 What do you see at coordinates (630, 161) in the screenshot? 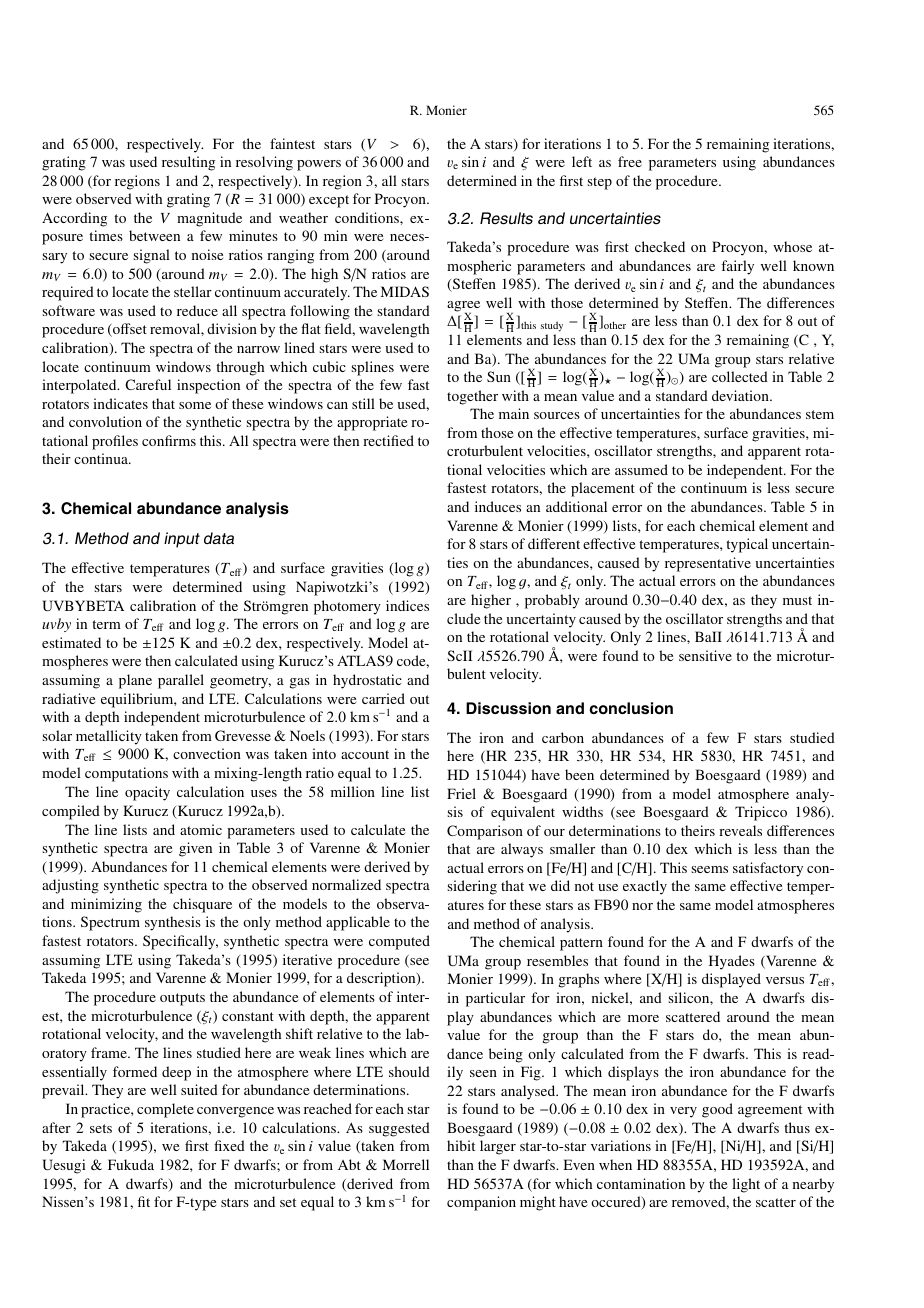
I see `free` at bounding box center [630, 161].
